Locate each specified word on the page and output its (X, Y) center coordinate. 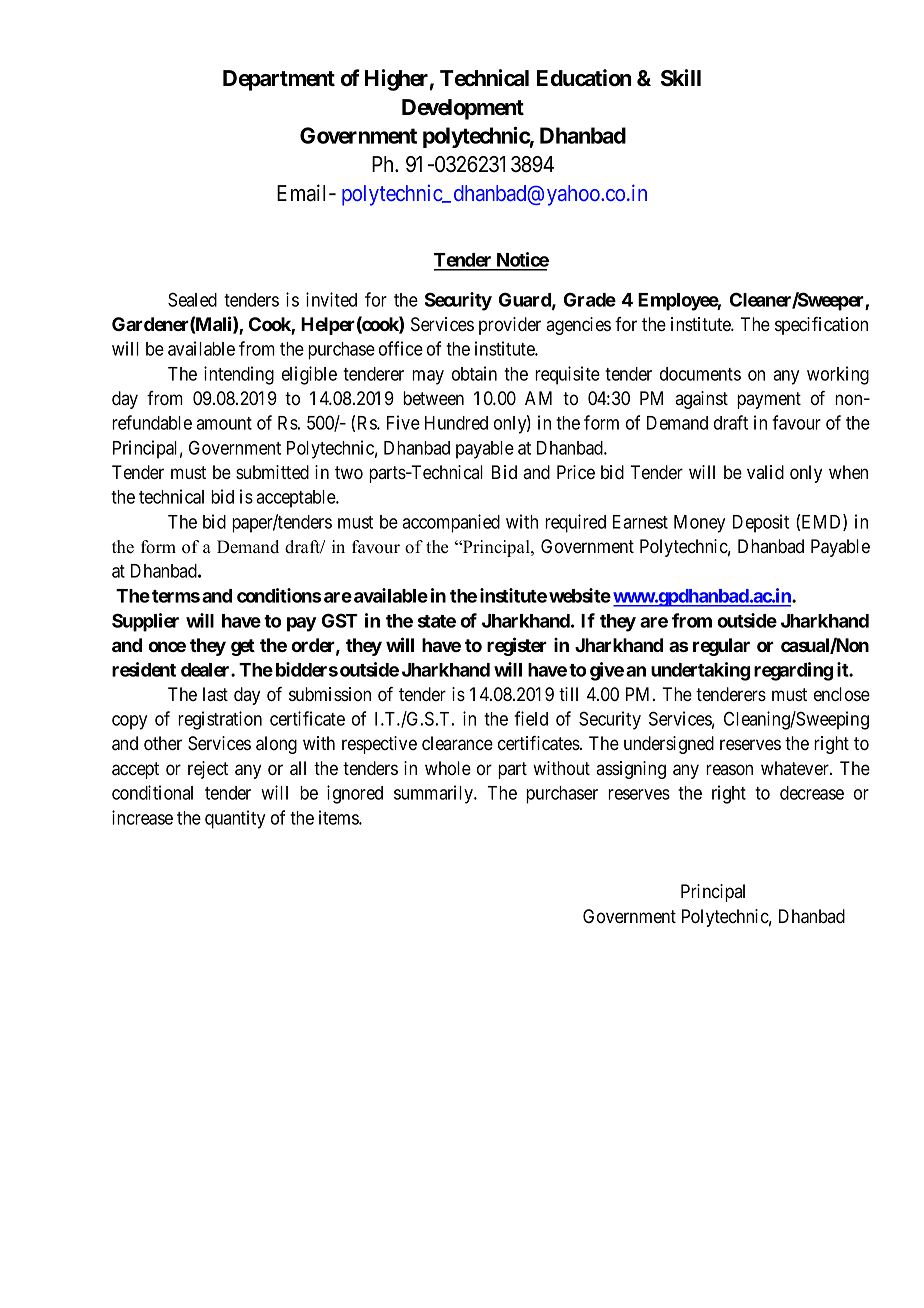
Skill (681, 78)
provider (510, 326)
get (243, 647)
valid (765, 472)
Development (463, 109)
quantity (235, 819)
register (517, 646)
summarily (434, 794)
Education (584, 78)
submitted (272, 472)
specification (821, 326)
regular (721, 647)
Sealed (192, 299)
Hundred (456, 423)
